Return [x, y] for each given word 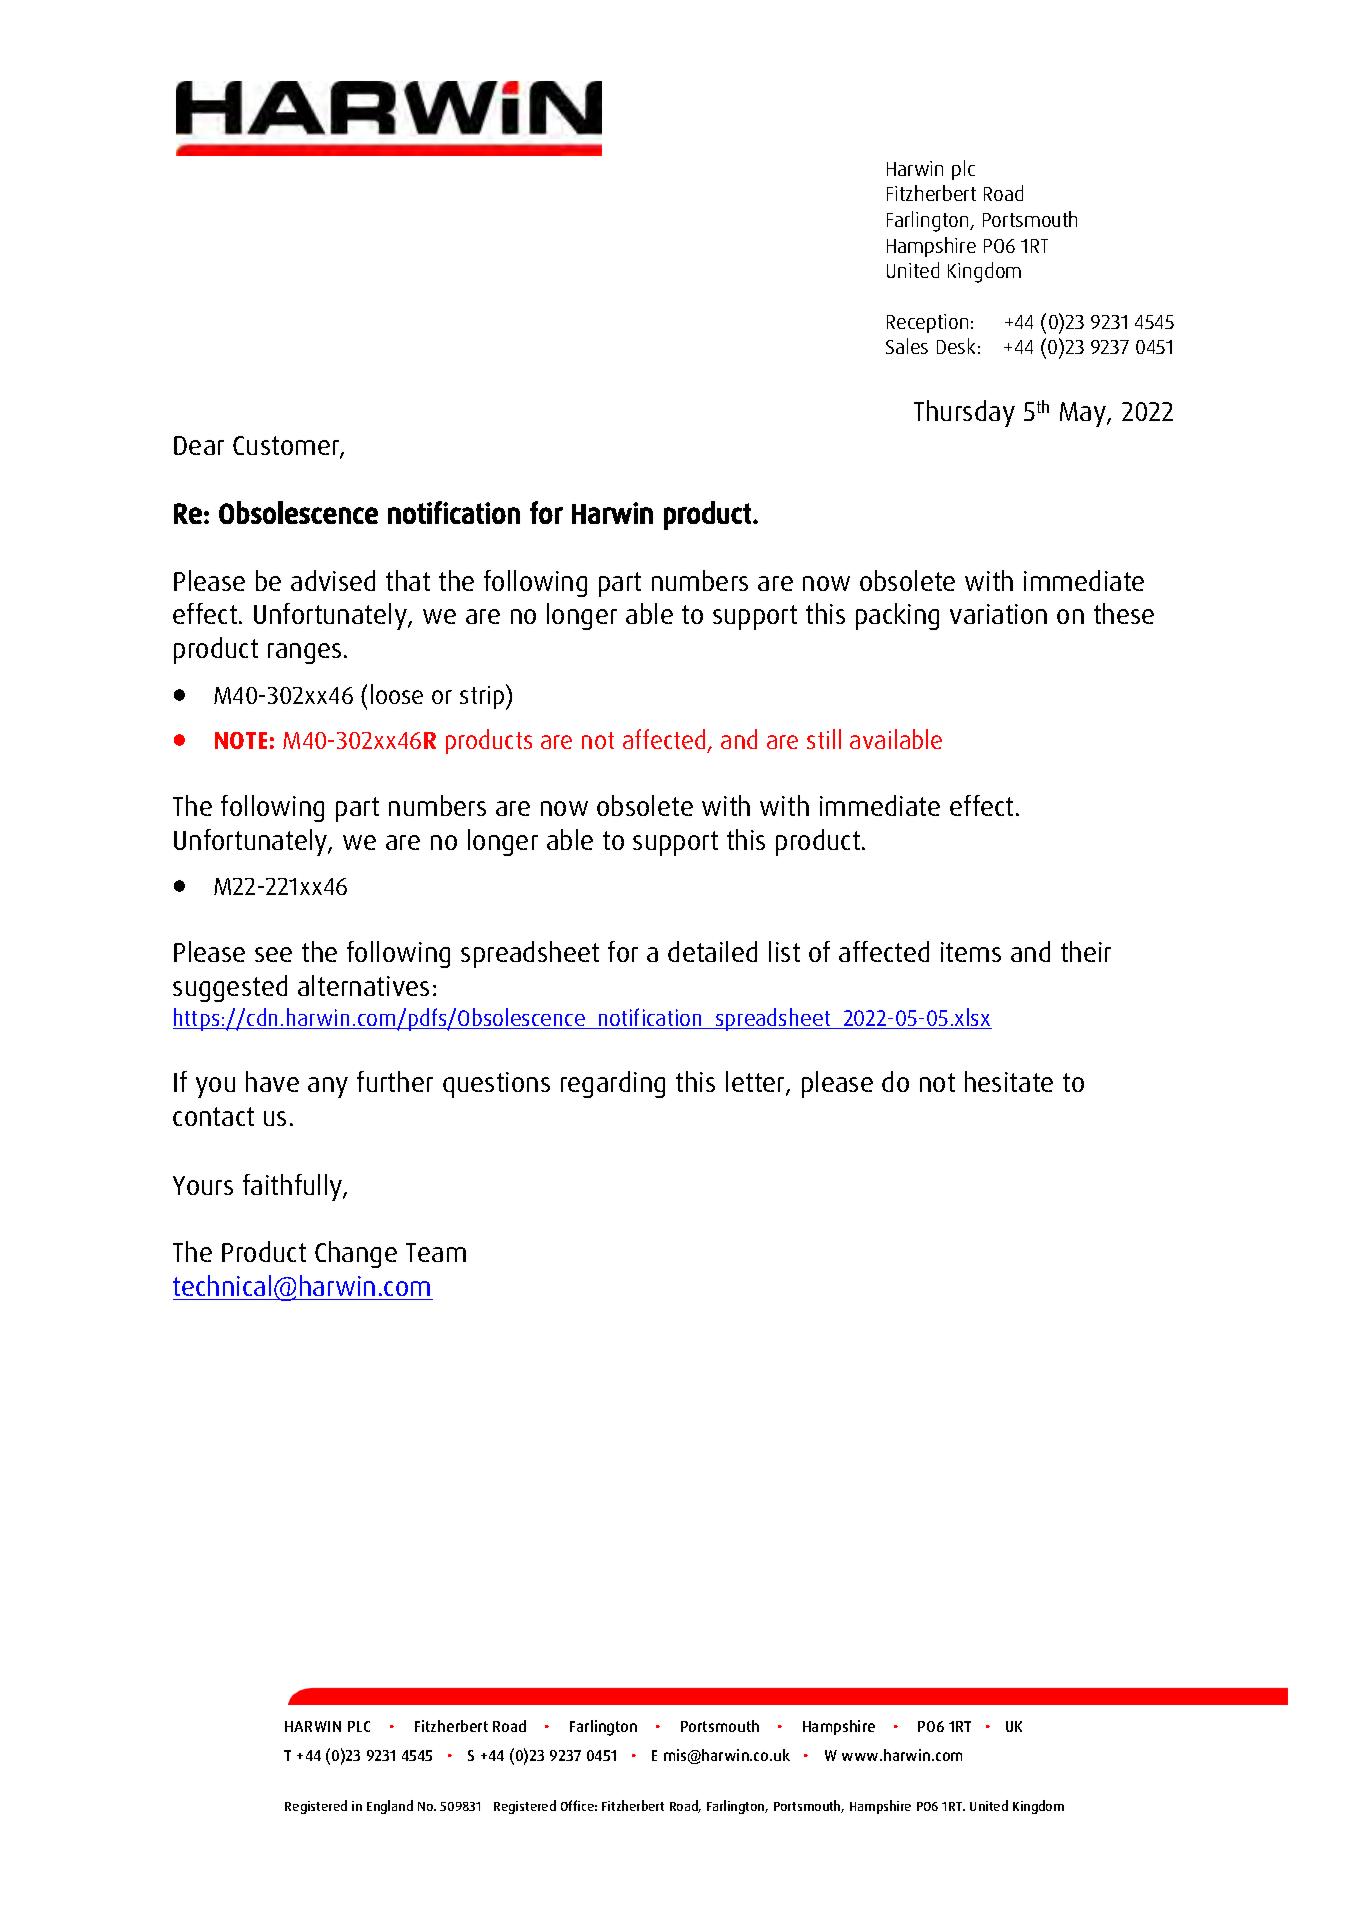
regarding [613, 1084]
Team [436, 1252]
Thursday [964, 413]
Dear [199, 445]
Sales [907, 346]
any [328, 1087]
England [390, 1807]
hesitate [1009, 1081]
